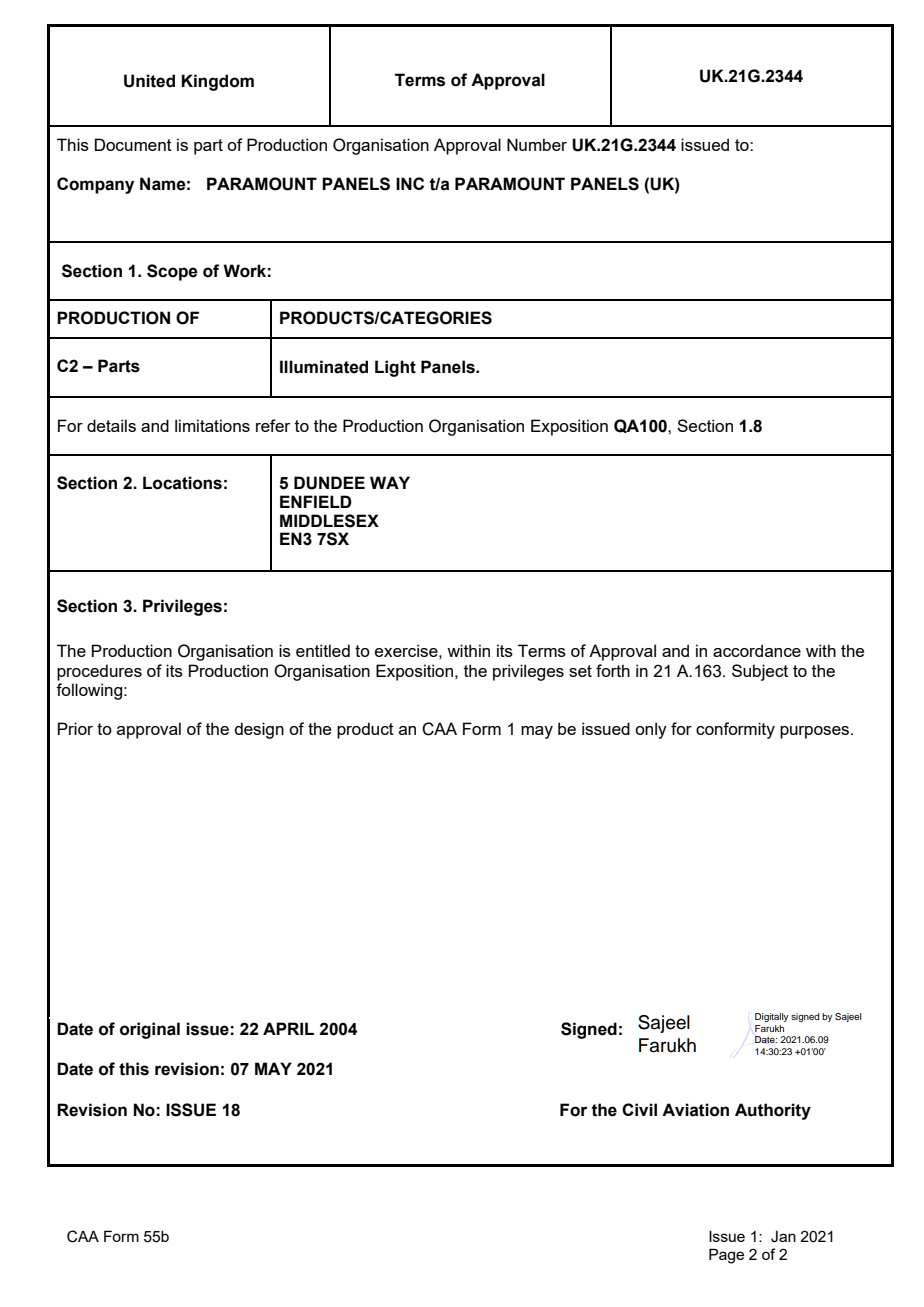  Describe the element at coordinates (537, 144) in the screenshot. I see `Number` at that location.
